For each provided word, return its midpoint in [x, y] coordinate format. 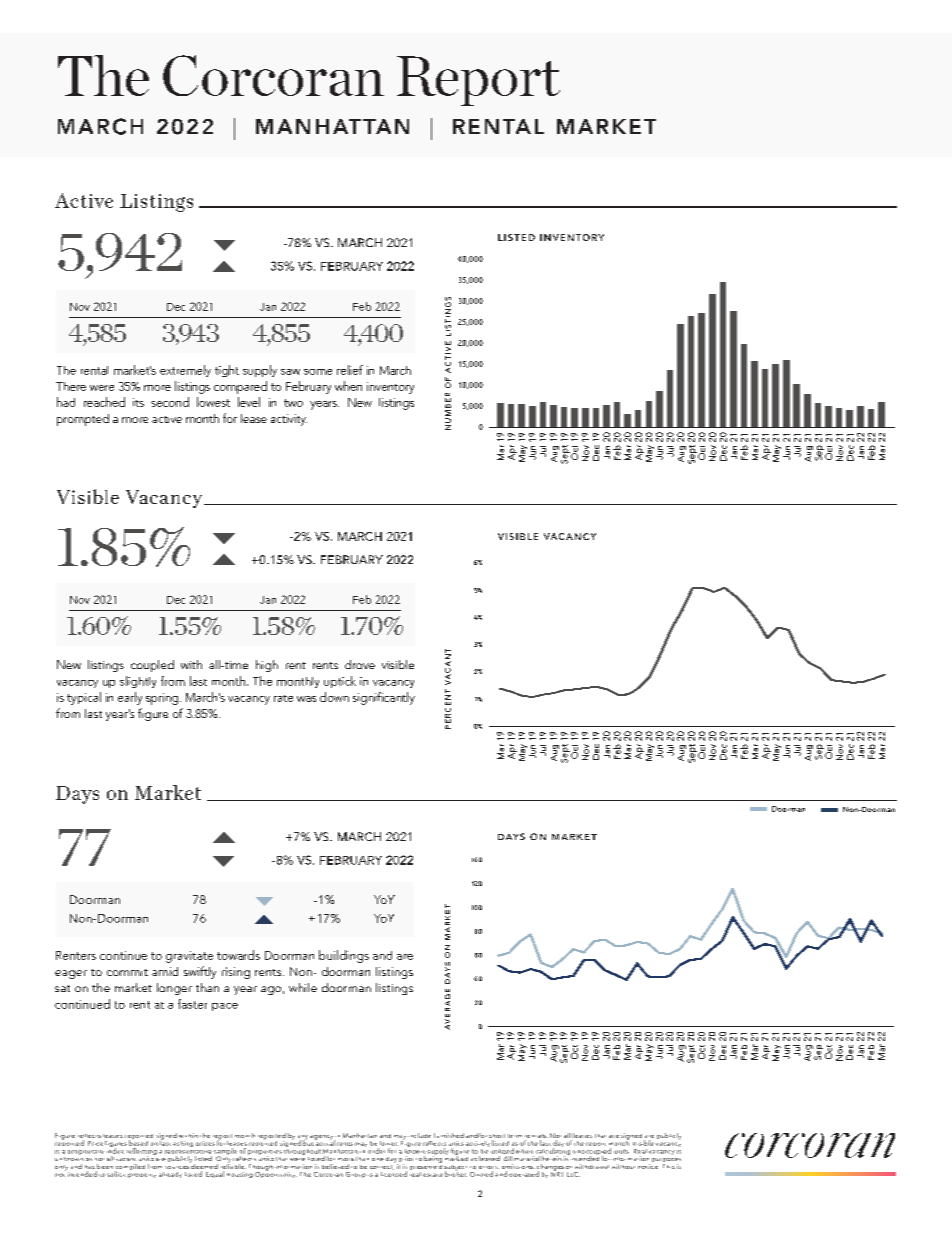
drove [360, 664]
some [318, 372]
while [303, 987]
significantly [384, 698]
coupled [152, 666]
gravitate [189, 957]
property [142, 1175]
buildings [344, 956]
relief [350, 370]
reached [104, 402]
